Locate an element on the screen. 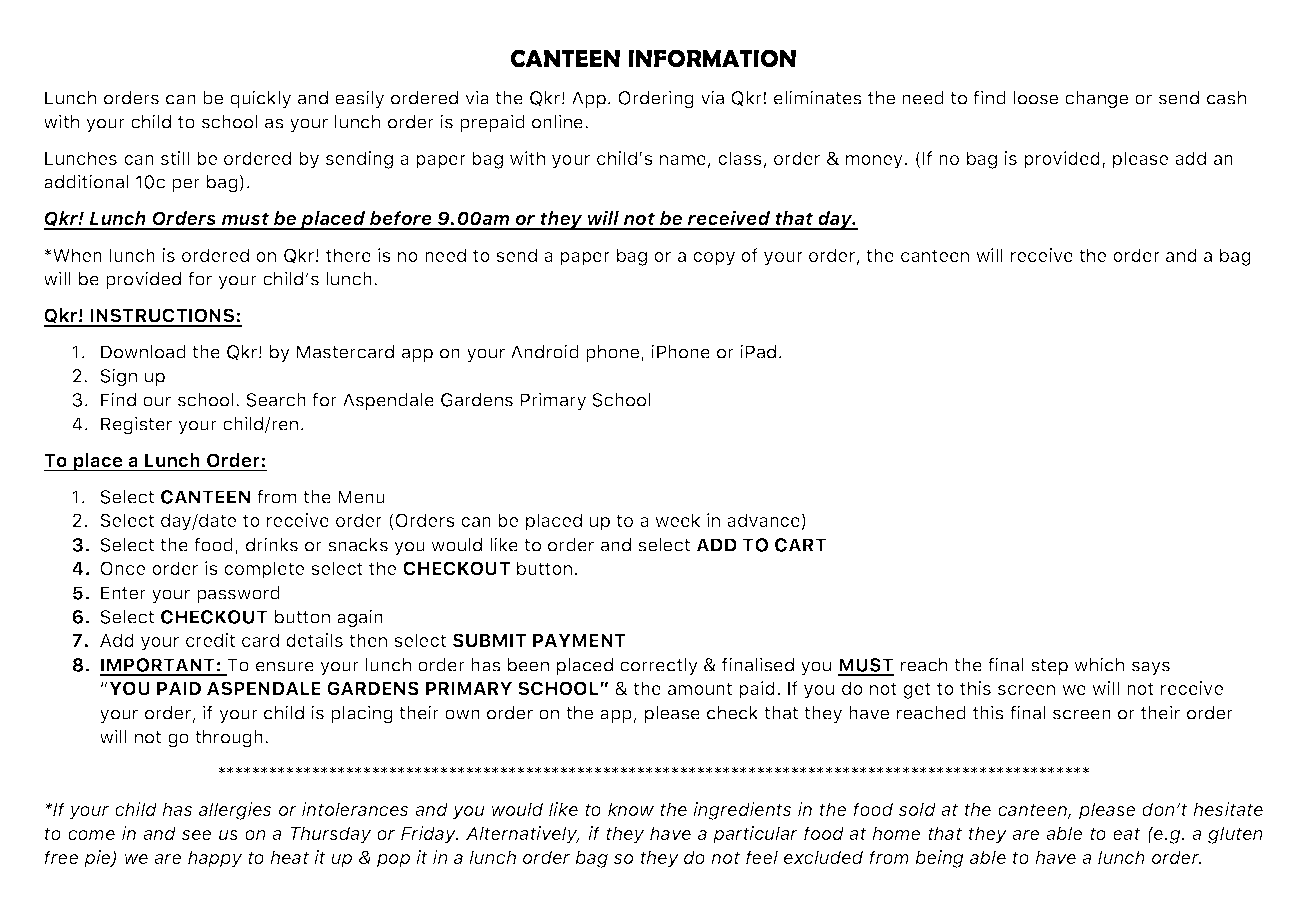 The width and height of the screenshot is (1308, 924). which is located at coordinates (1099, 664).
